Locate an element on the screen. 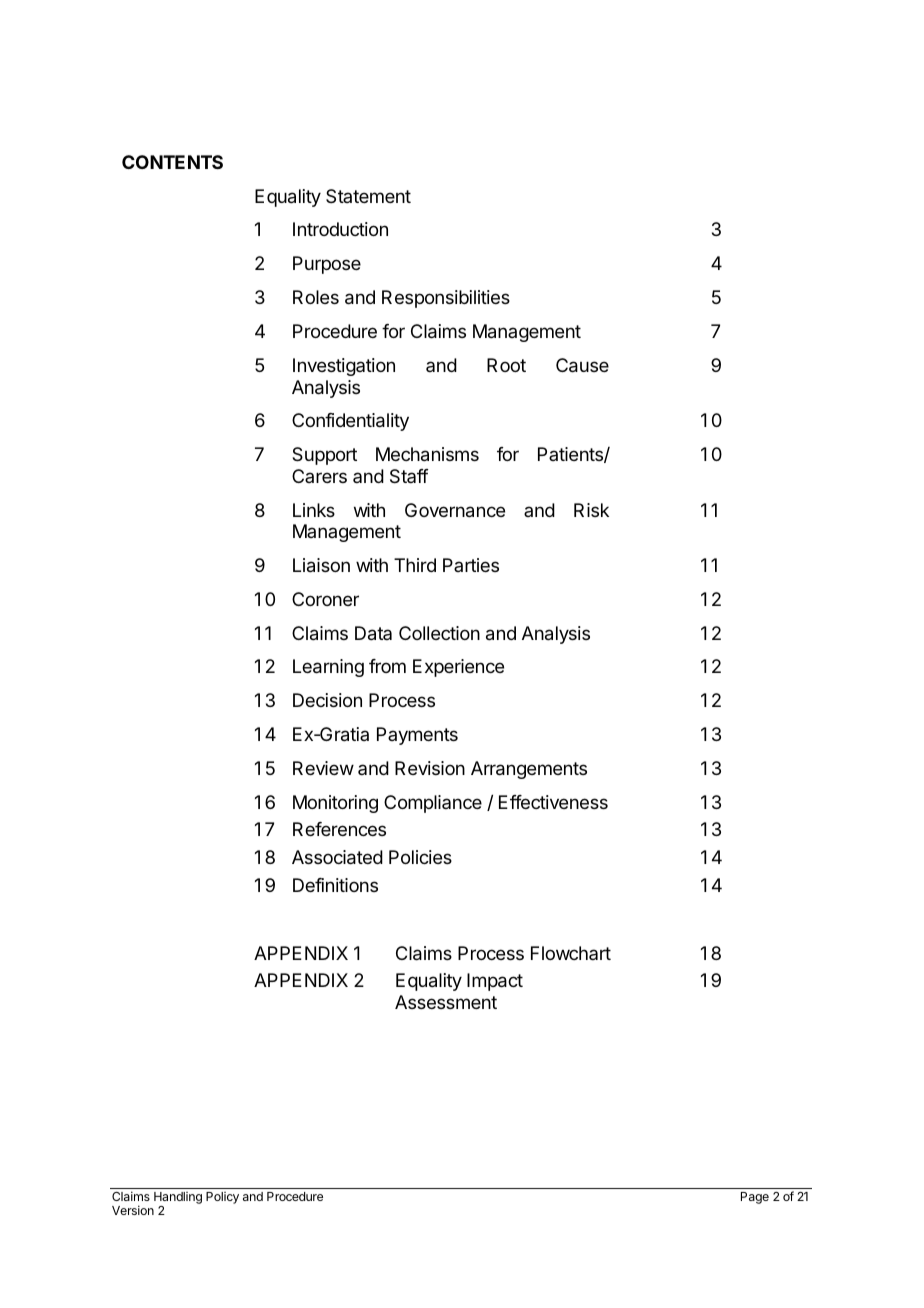 The image size is (924, 1308). CONTENTS is located at coordinates (172, 162).
